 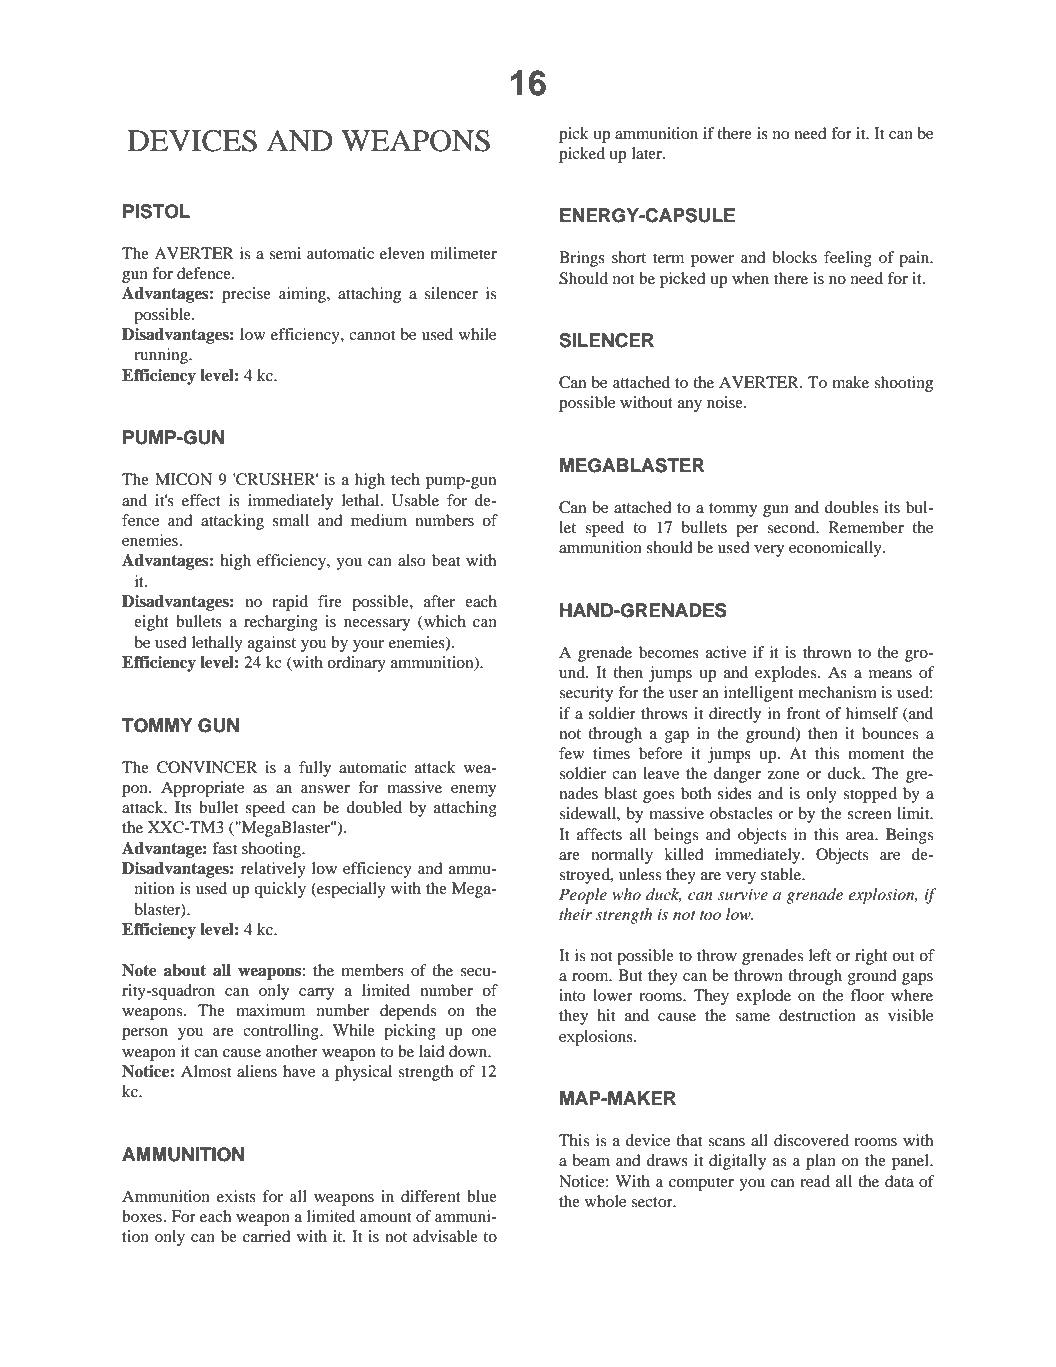 What do you see at coordinates (482, 1196) in the page?
I see `blue` at bounding box center [482, 1196].
